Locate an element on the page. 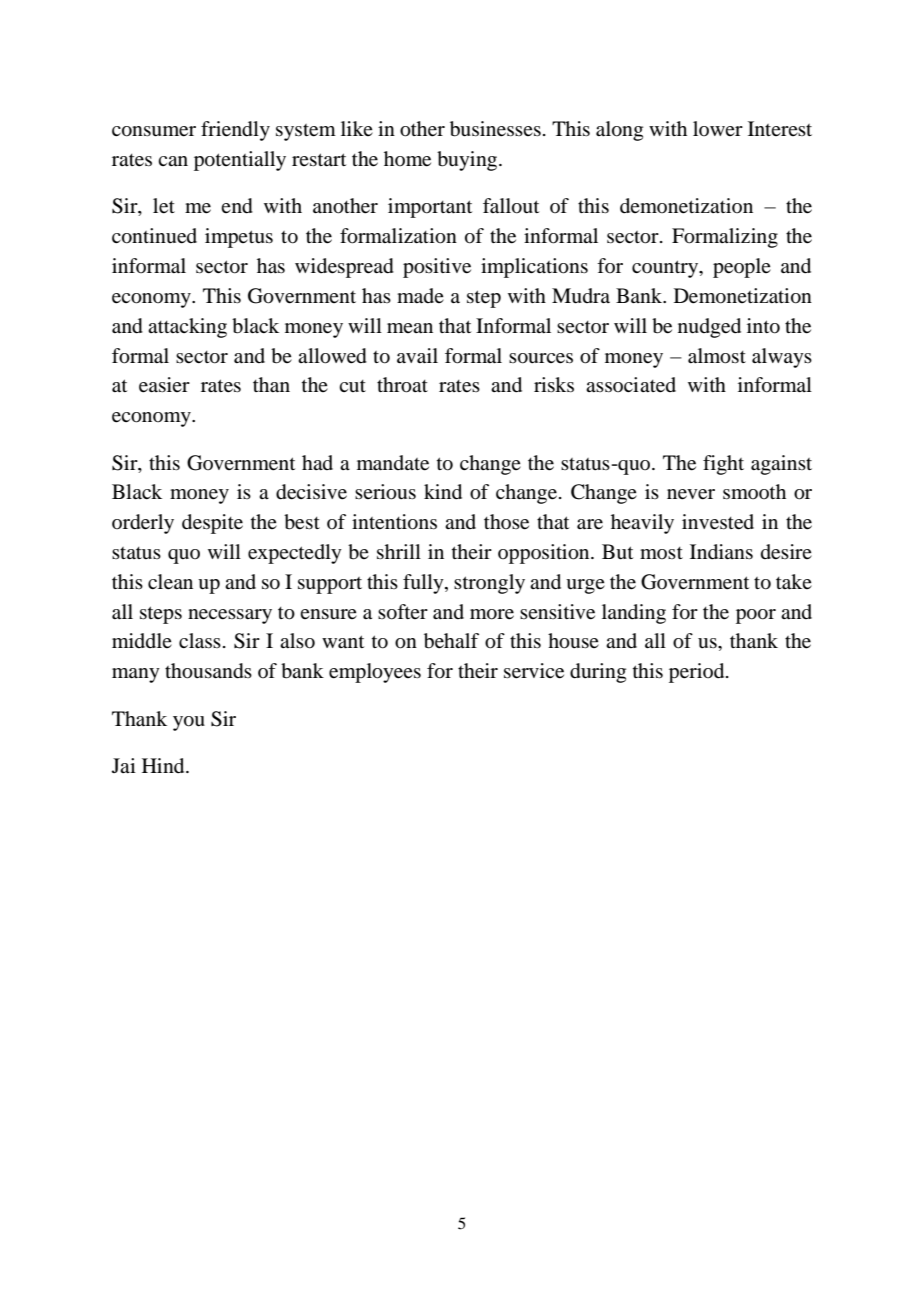 Image resolution: width=924 pixels, height=1308 pixels. clean is located at coordinates (170, 582).
